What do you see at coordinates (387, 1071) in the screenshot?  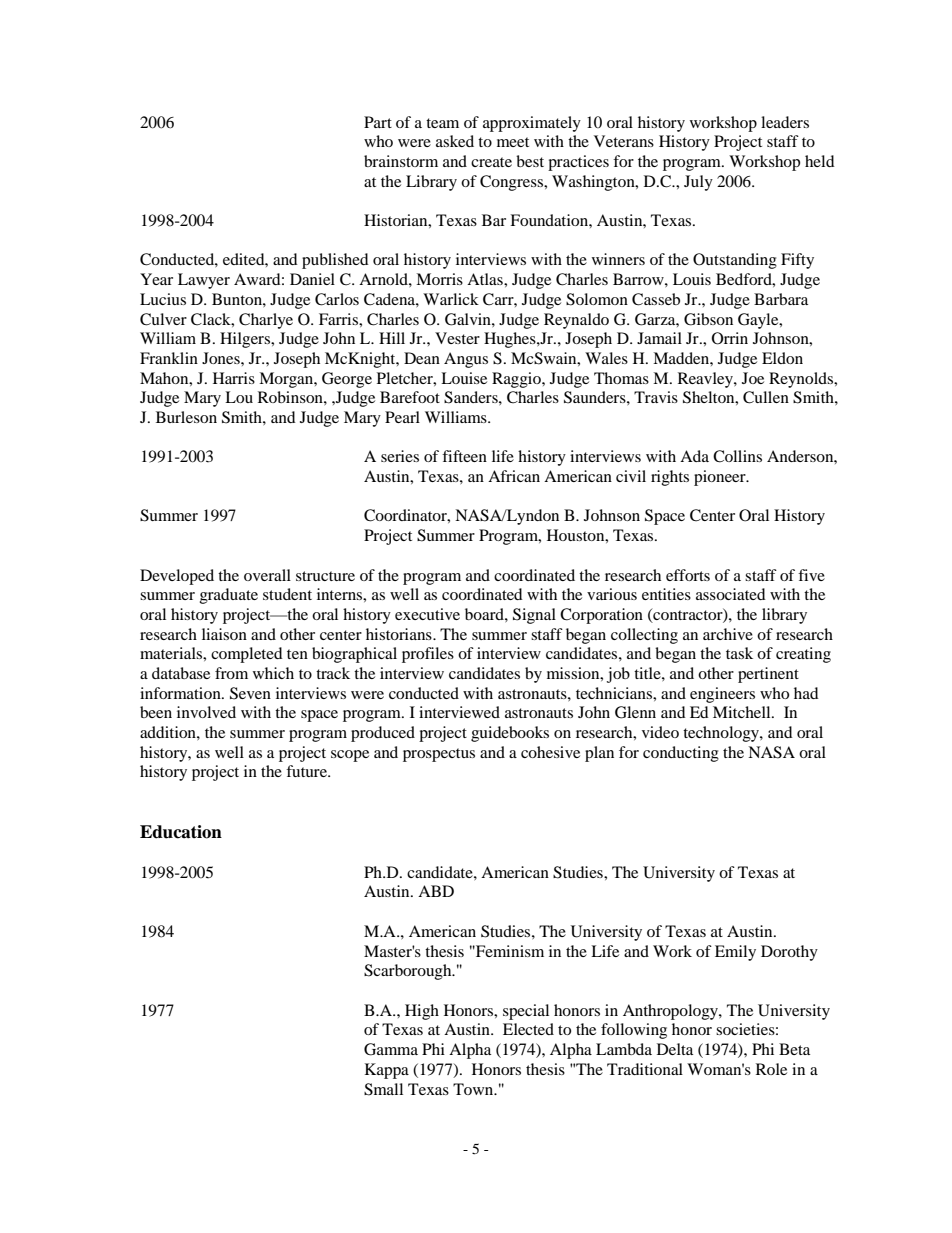 I see `Kappa` at bounding box center [387, 1071].
